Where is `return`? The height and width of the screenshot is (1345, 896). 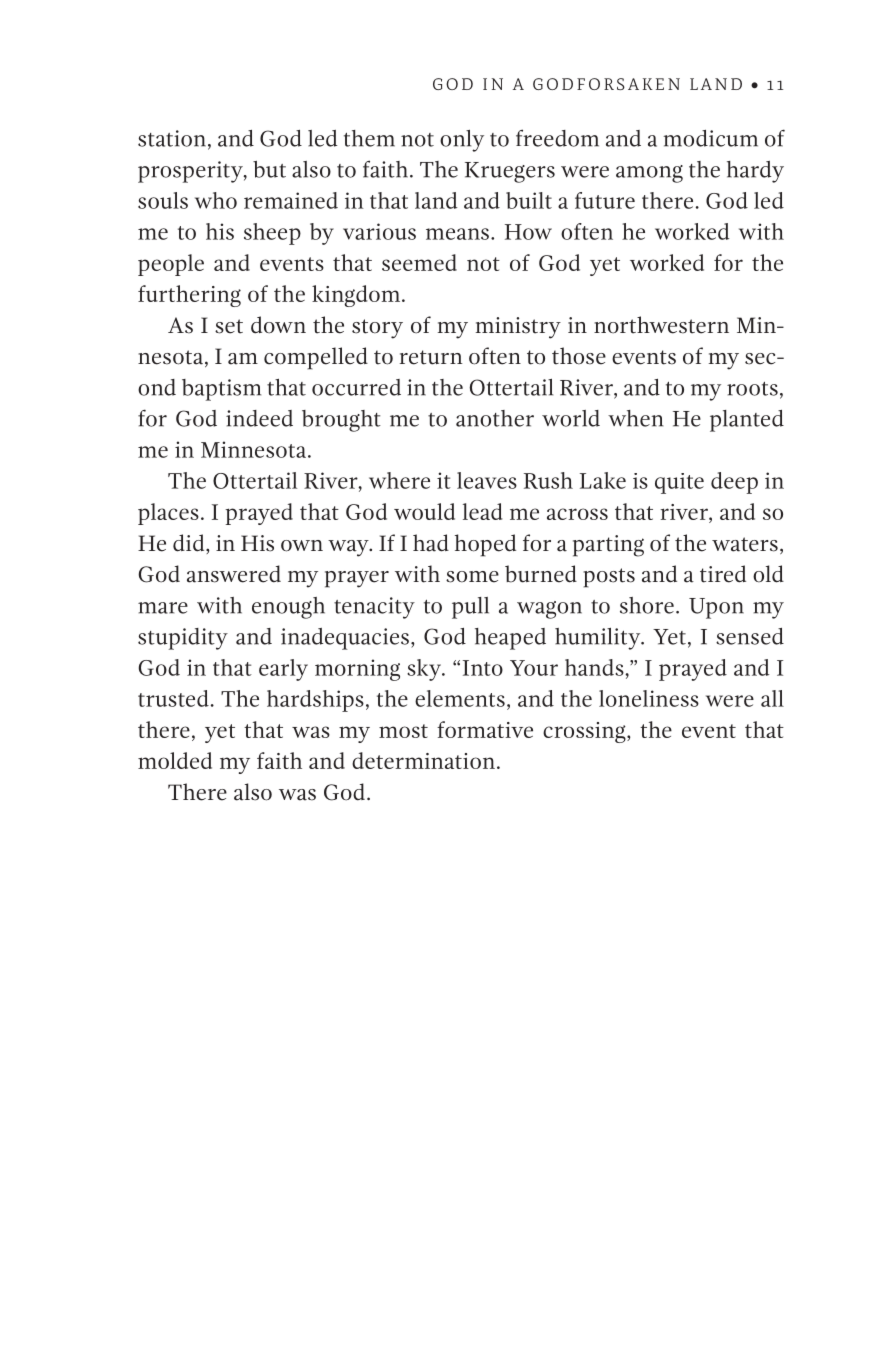
return is located at coordinates (431, 357).
